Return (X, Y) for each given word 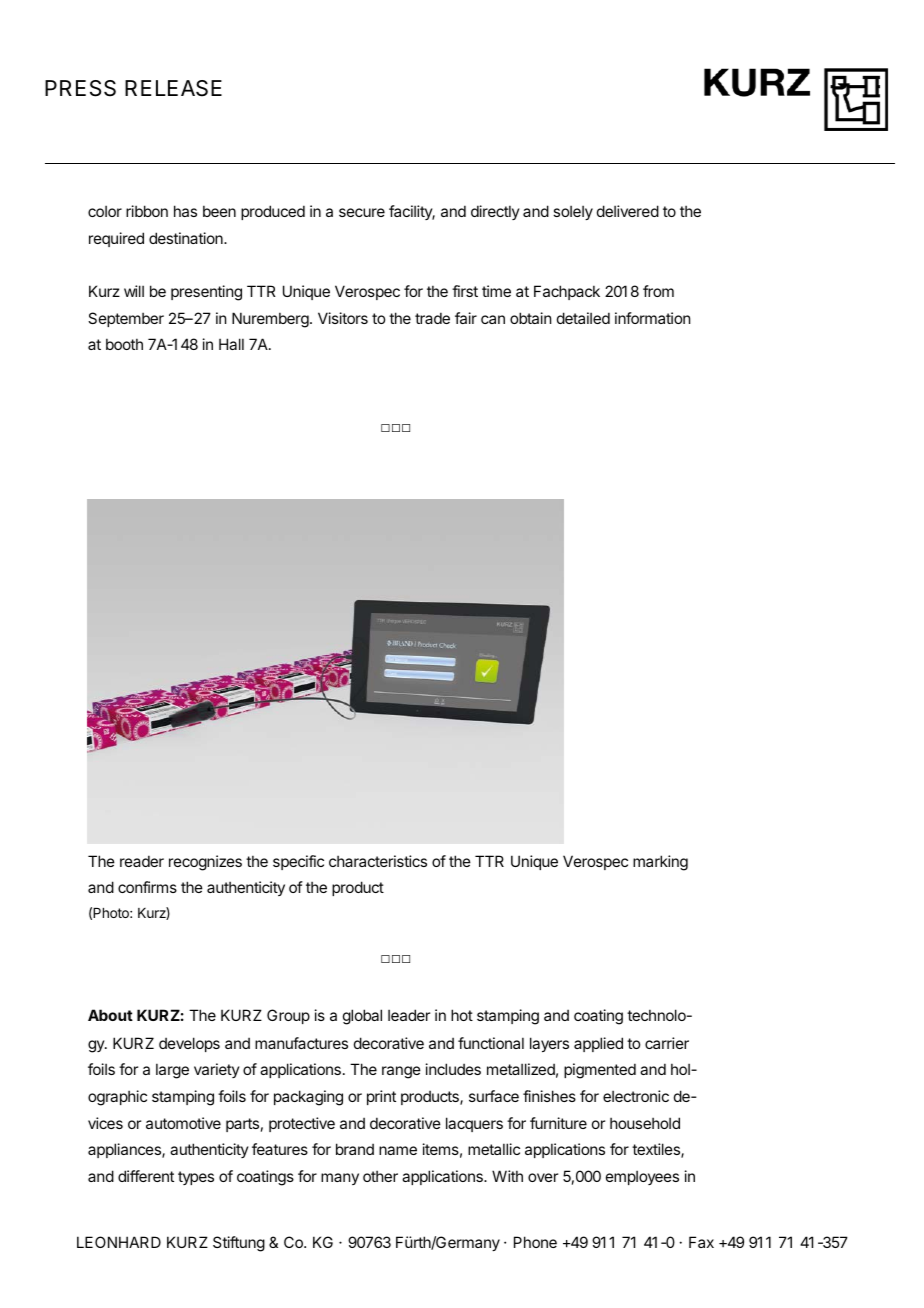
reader (142, 861)
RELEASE (173, 88)
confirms (147, 887)
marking (660, 863)
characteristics (378, 861)
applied (598, 1044)
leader (409, 1015)
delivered (628, 211)
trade (432, 318)
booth (124, 344)
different (146, 1176)
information (652, 318)
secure (362, 212)
